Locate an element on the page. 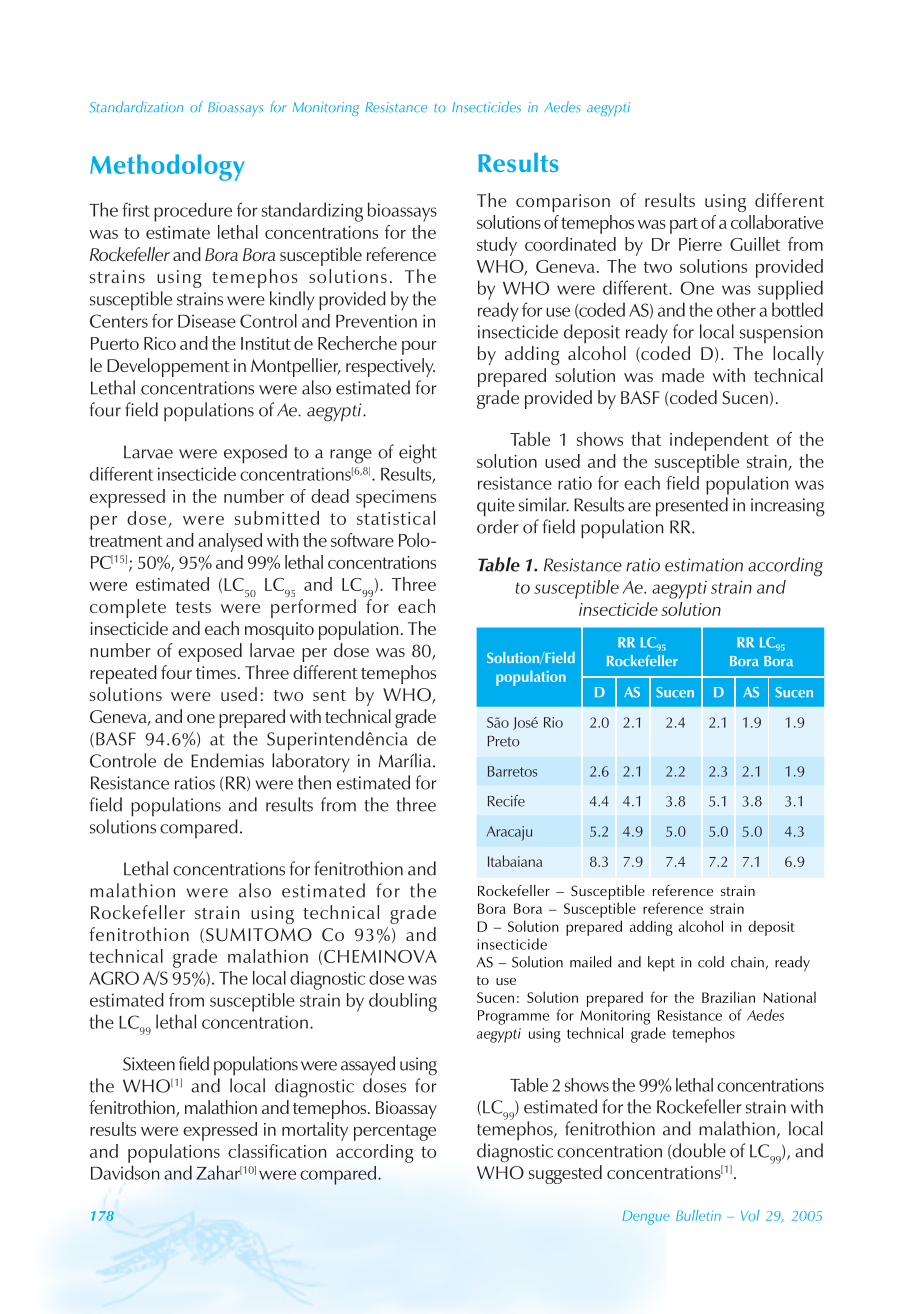  performed is located at coordinates (313, 608).
